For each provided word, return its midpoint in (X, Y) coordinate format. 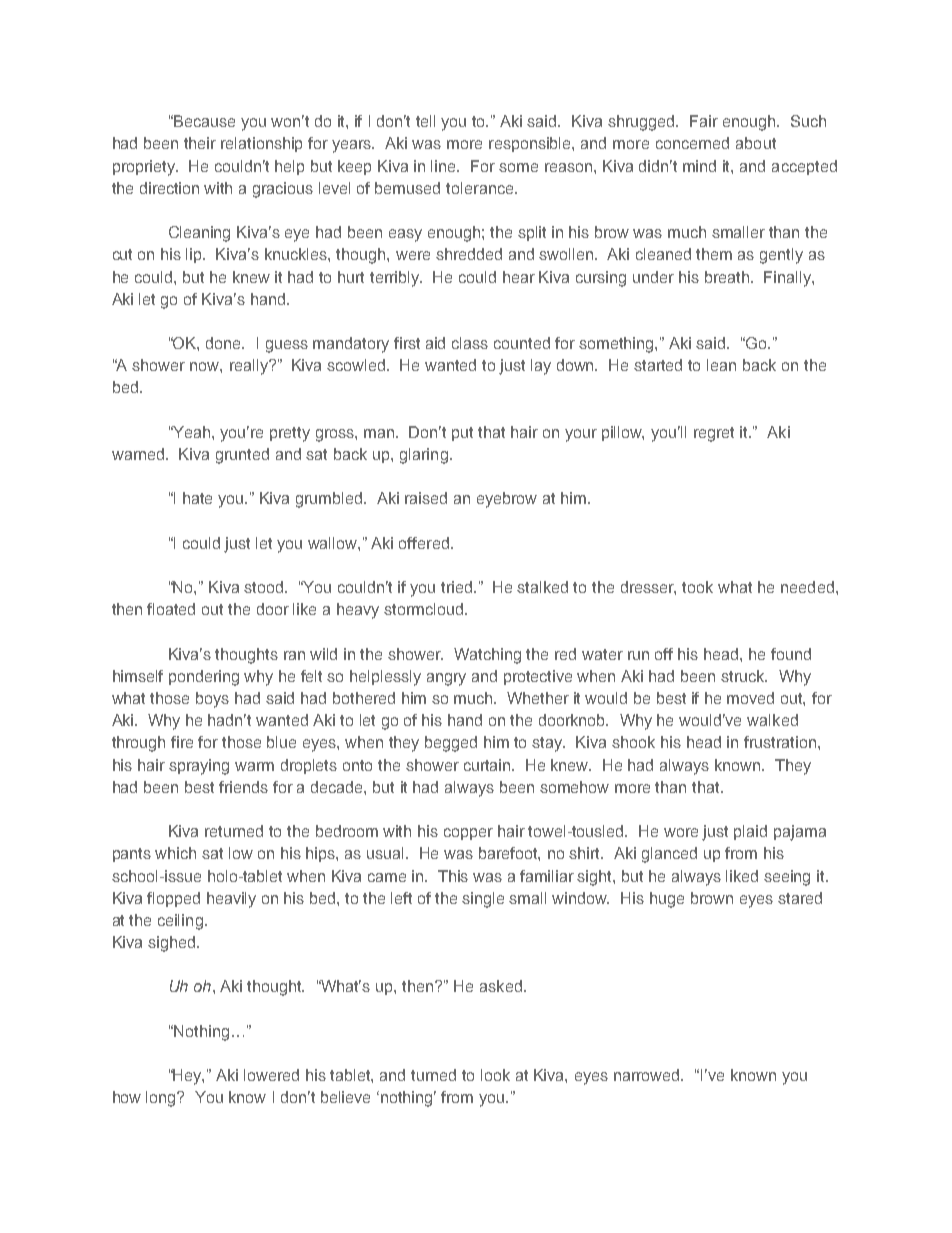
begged (451, 744)
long (162, 1099)
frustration (780, 742)
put (462, 434)
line (445, 166)
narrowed (648, 1075)
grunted (242, 456)
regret (714, 434)
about (756, 143)
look (495, 1075)
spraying (199, 767)
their (200, 143)
